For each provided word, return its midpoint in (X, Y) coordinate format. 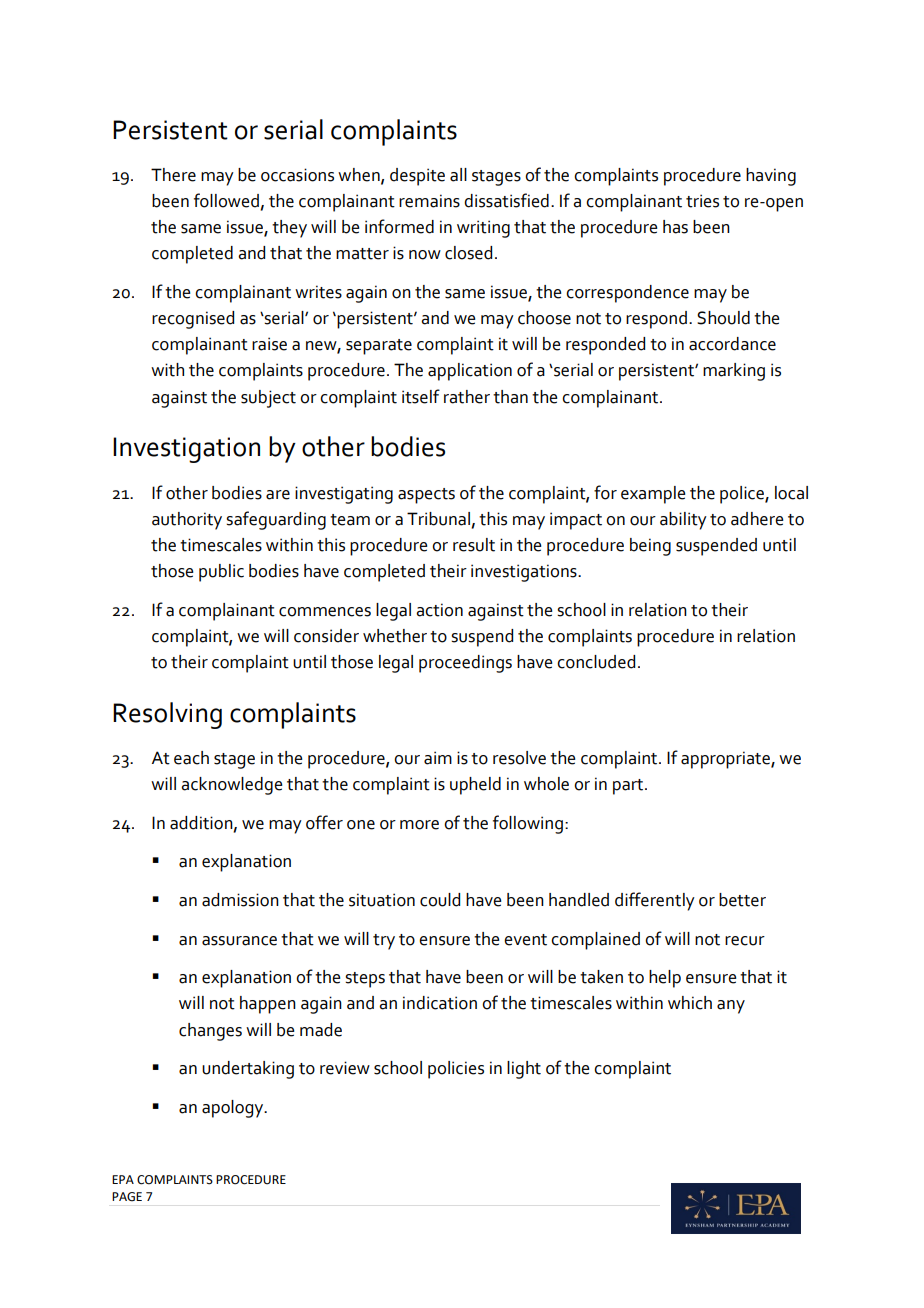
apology (234, 1109)
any (731, 1007)
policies (456, 1070)
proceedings (465, 664)
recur (745, 941)
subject (268, 399)
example (653, 495)
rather (467, 397)
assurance (239, 941)
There (173, 175)
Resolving (167, 715)
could (440, 900)
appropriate (726, 760)
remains (429, 201)
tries (702, 201)
